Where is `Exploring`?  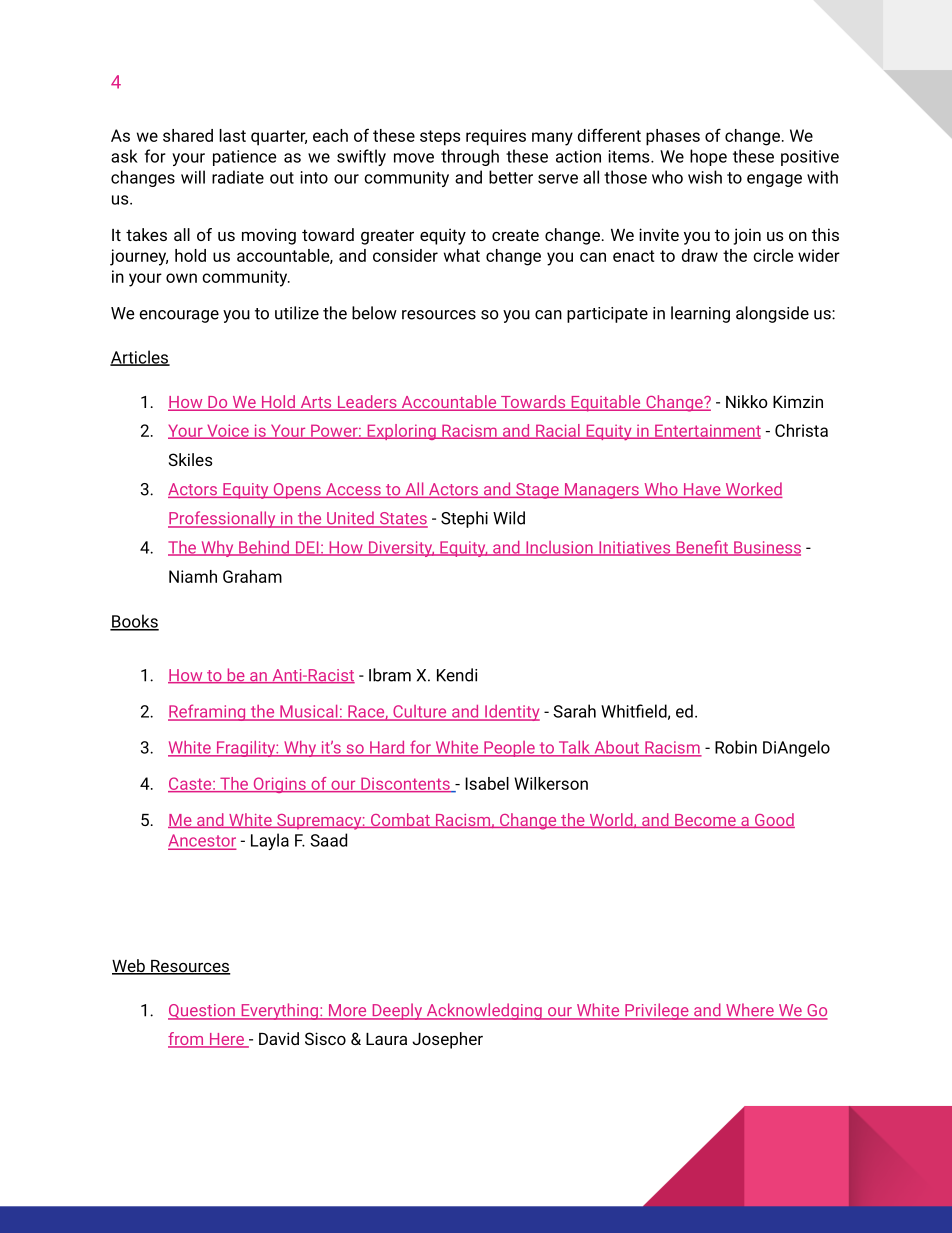 Exploring is located at coordinates (401, 432).
